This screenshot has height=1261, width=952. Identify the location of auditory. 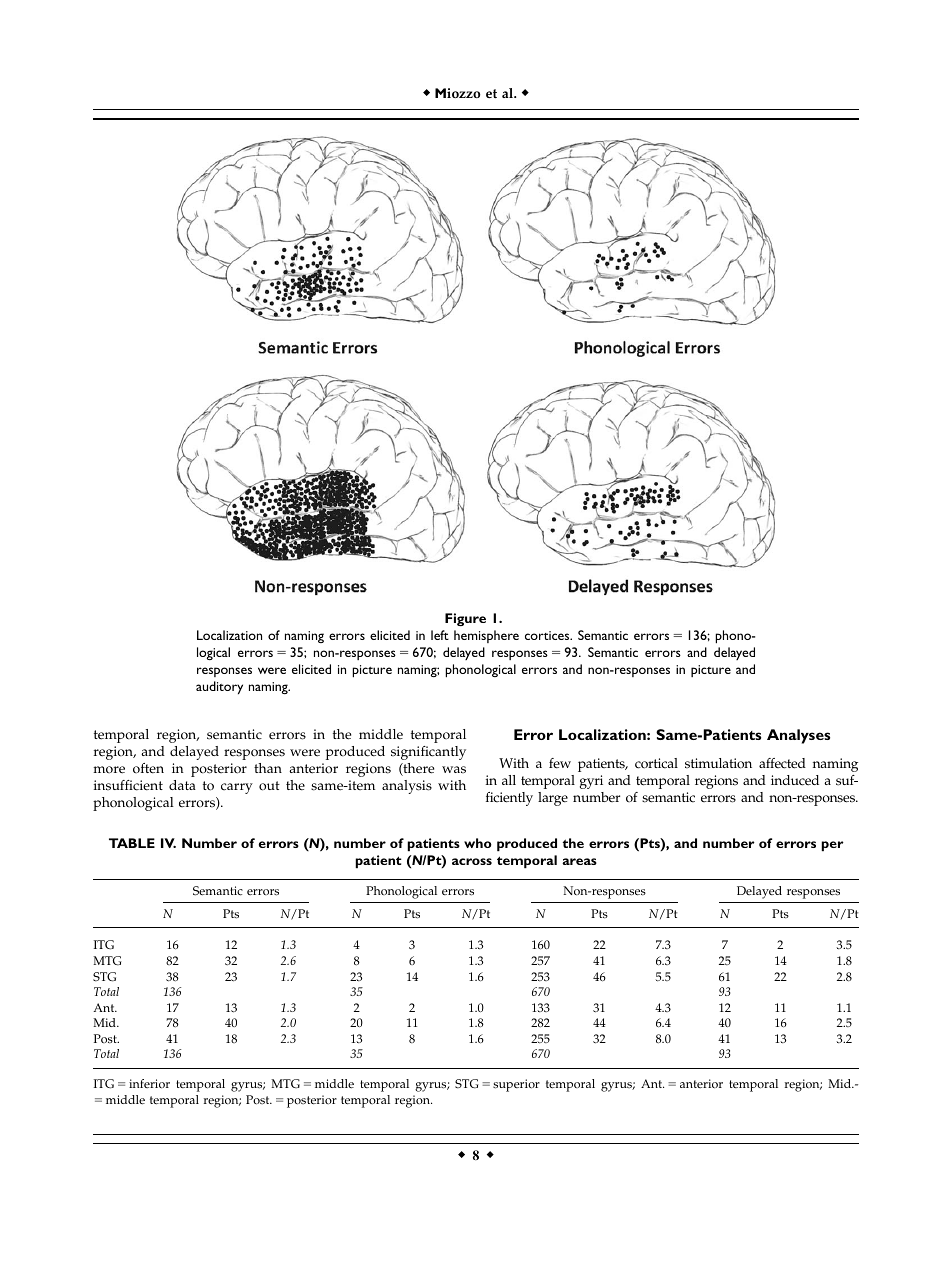
(219, 688).
